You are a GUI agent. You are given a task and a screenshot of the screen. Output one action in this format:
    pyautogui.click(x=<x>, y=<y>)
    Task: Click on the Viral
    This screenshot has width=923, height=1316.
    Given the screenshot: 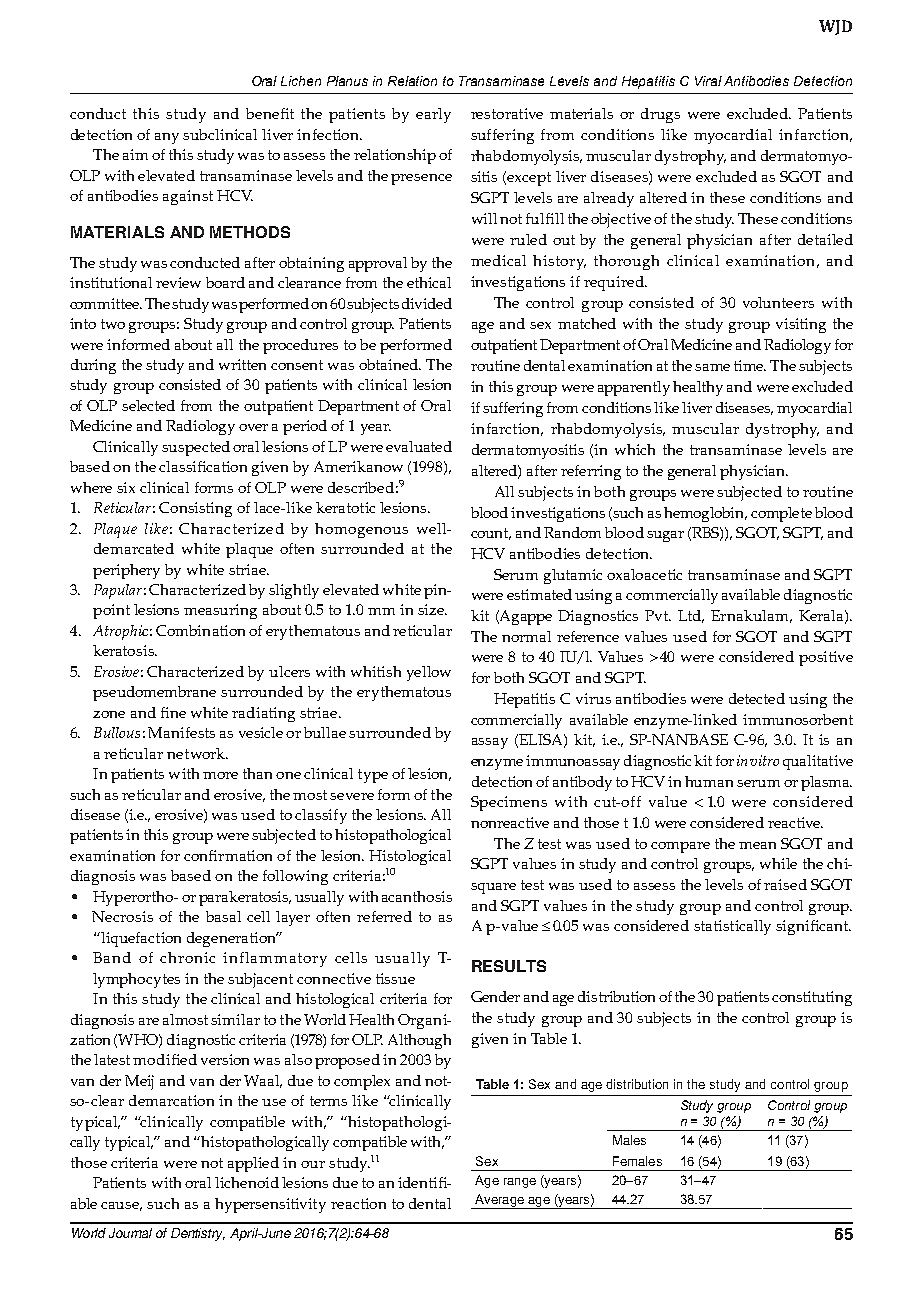 What is the action you would take?
    pyautogui.click(x=708, y=81)
